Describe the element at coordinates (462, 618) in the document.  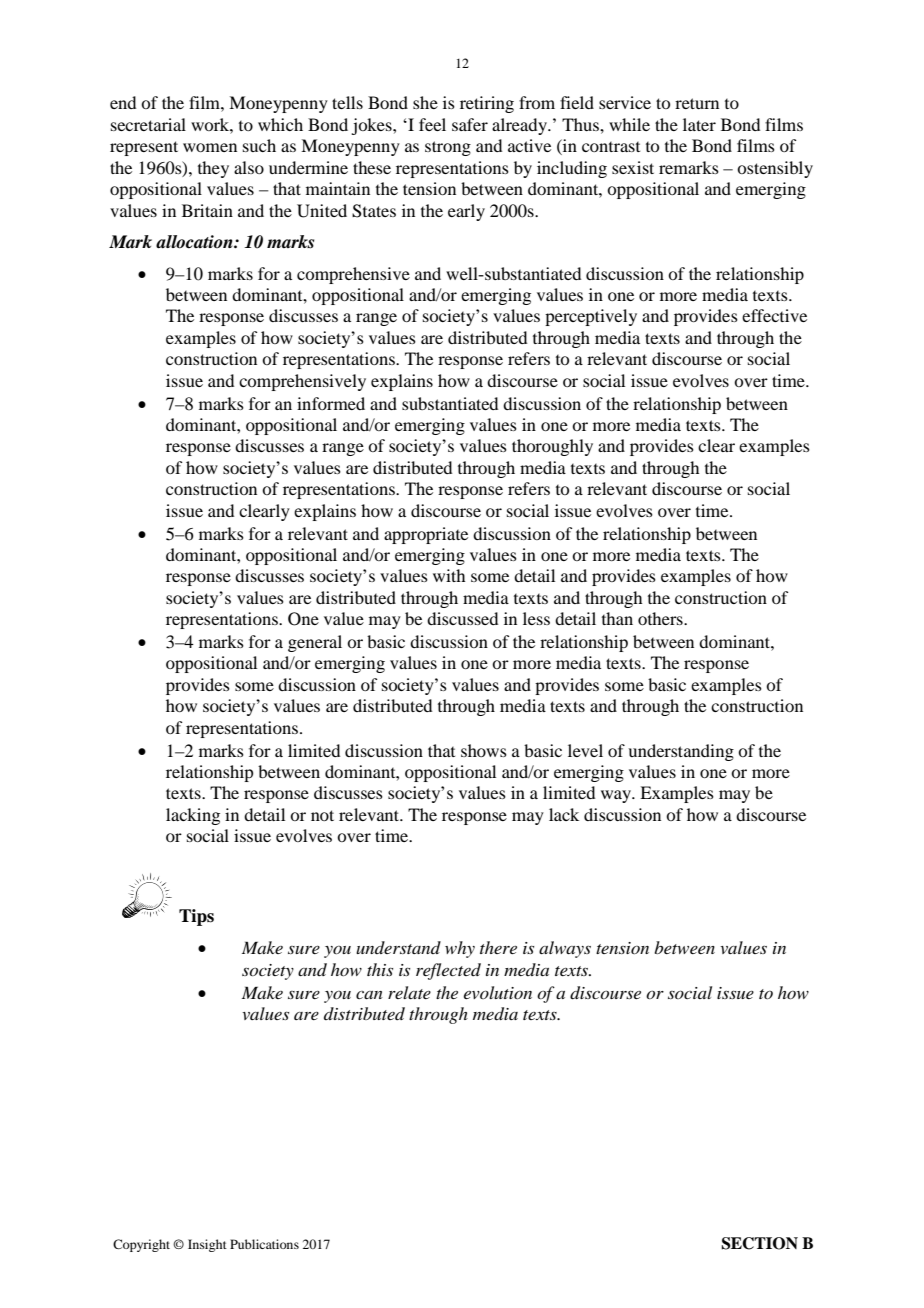
I see `discussed` at that location.
